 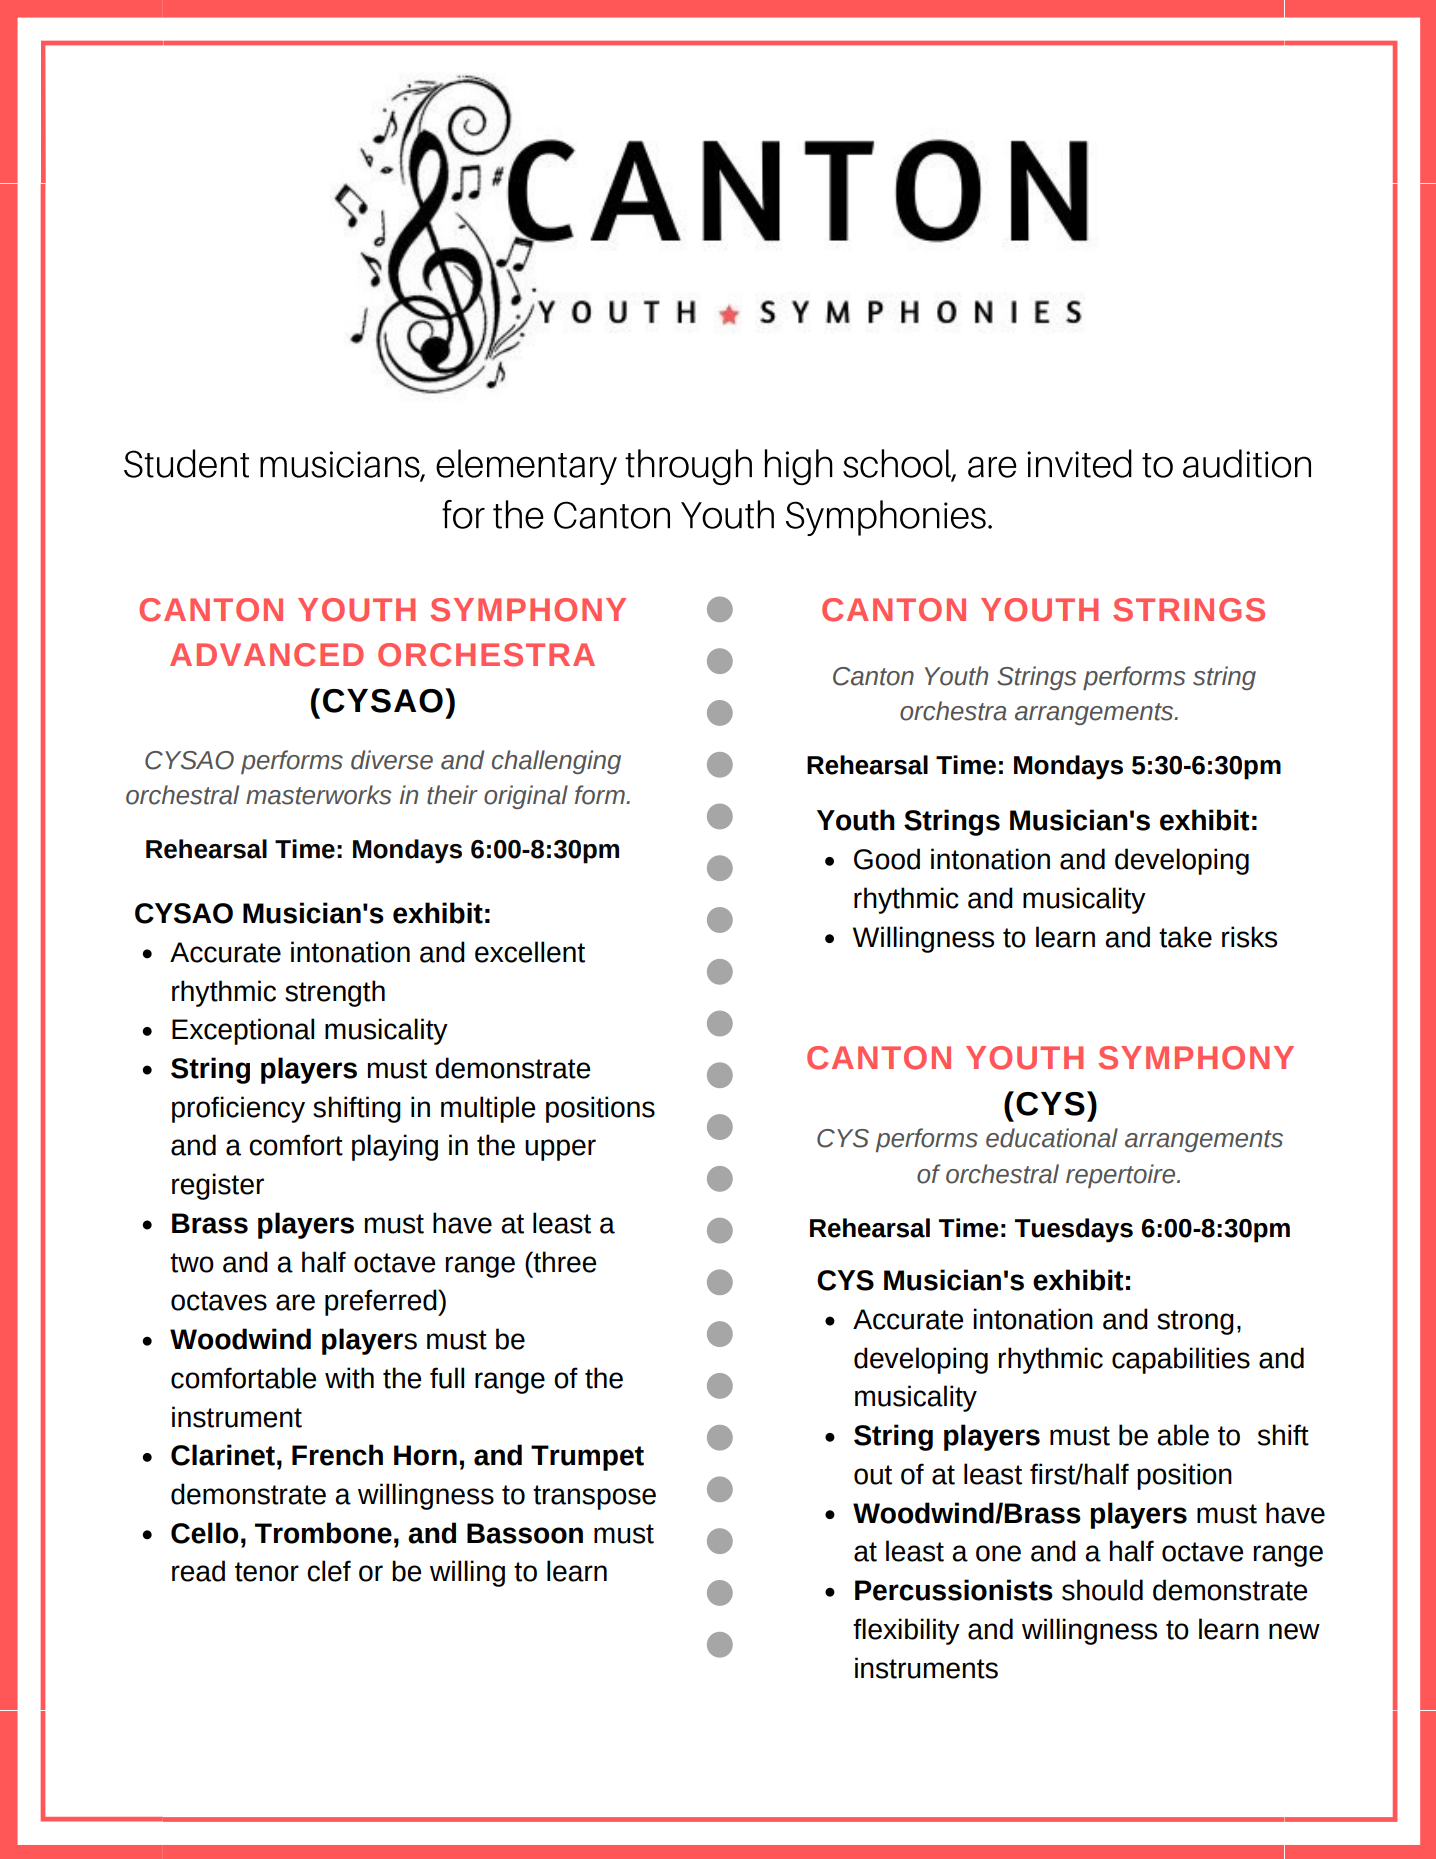 What do you see at coordinates (688, 467) in the image?
I see `through` at bounding box center [688, 467].
